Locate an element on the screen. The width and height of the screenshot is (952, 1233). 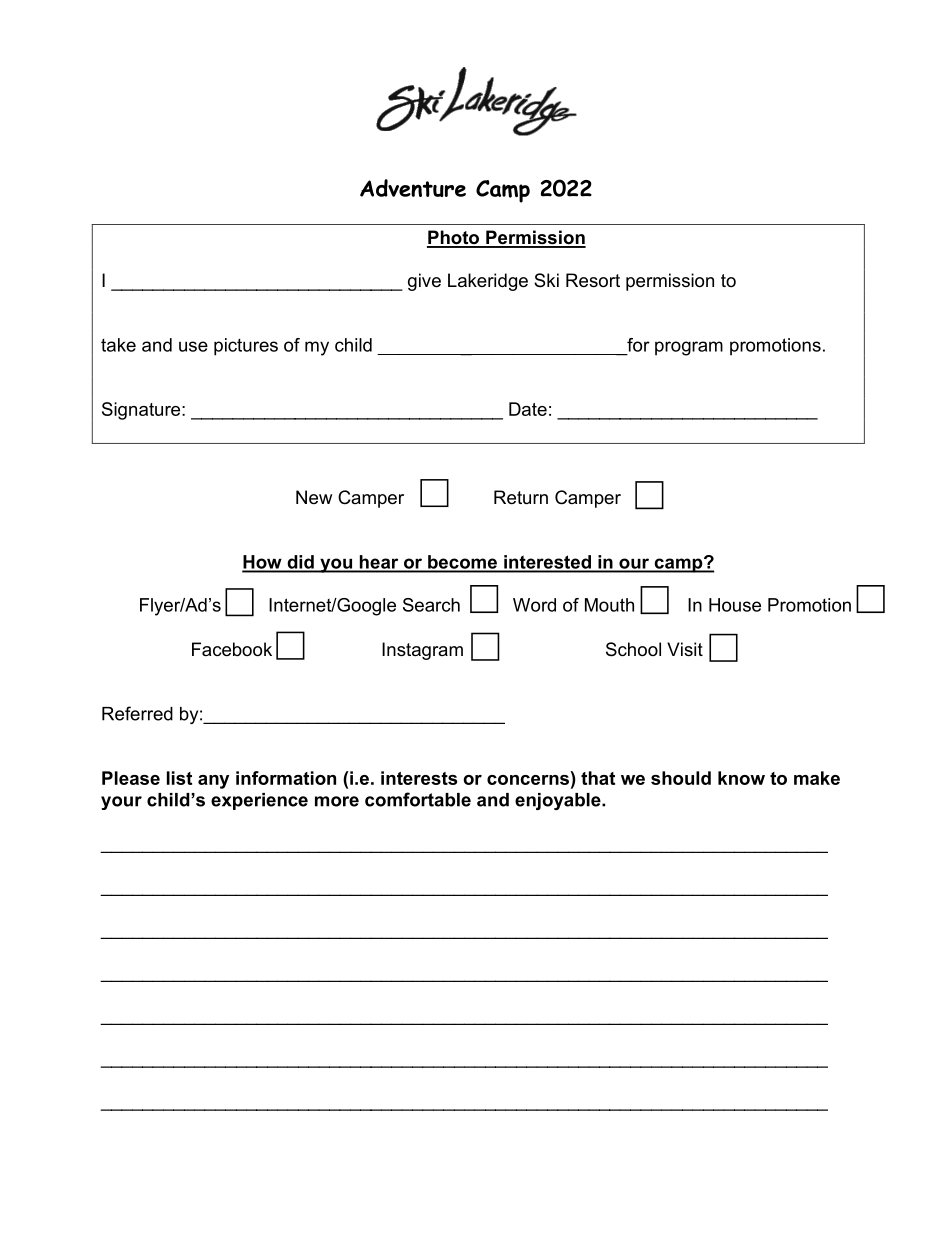
Photo is located at coordinates (454, 238).
